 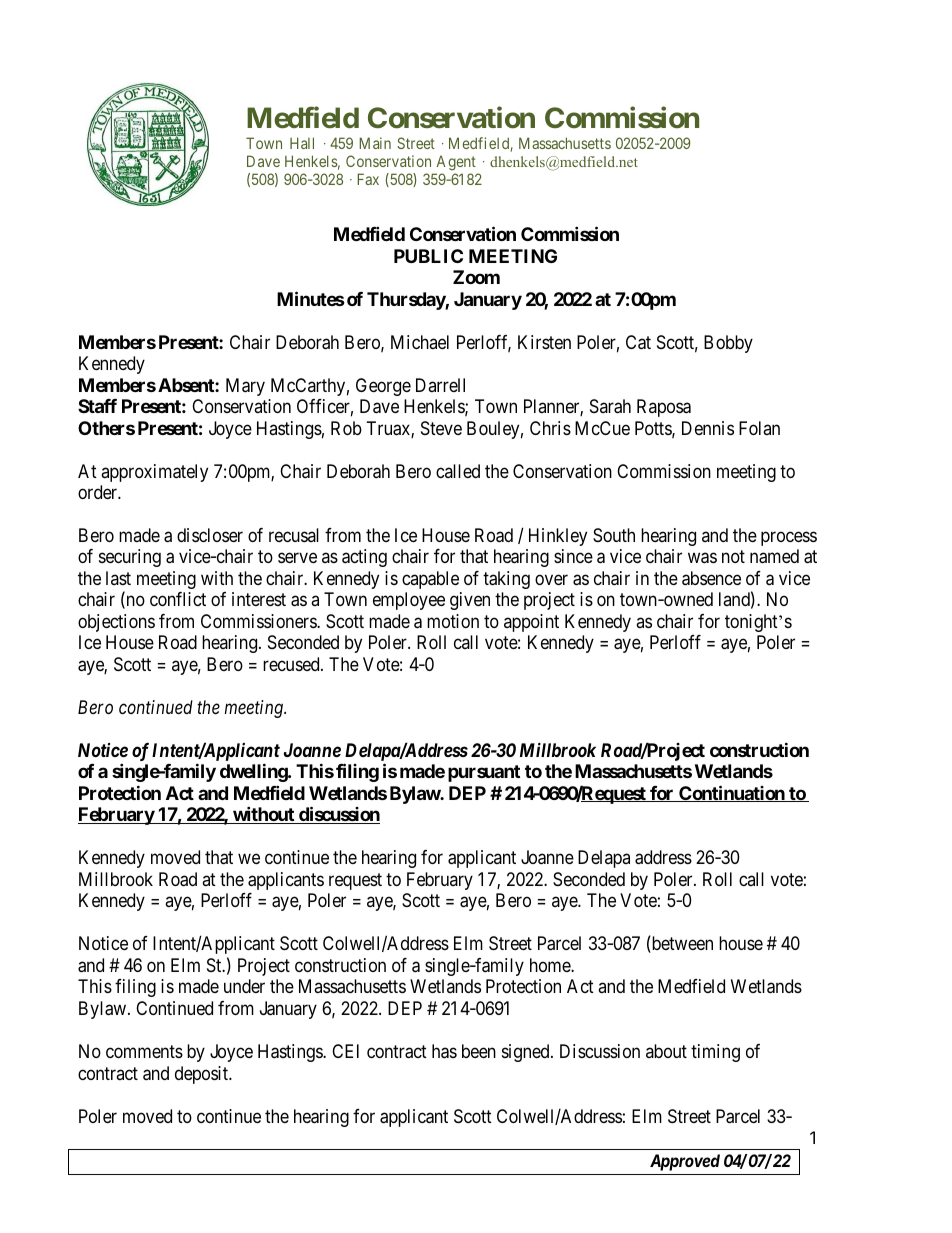 What do you see at coordinates (479, 1051) in the image?
I see `been` at bounding box center [479, 1051].
